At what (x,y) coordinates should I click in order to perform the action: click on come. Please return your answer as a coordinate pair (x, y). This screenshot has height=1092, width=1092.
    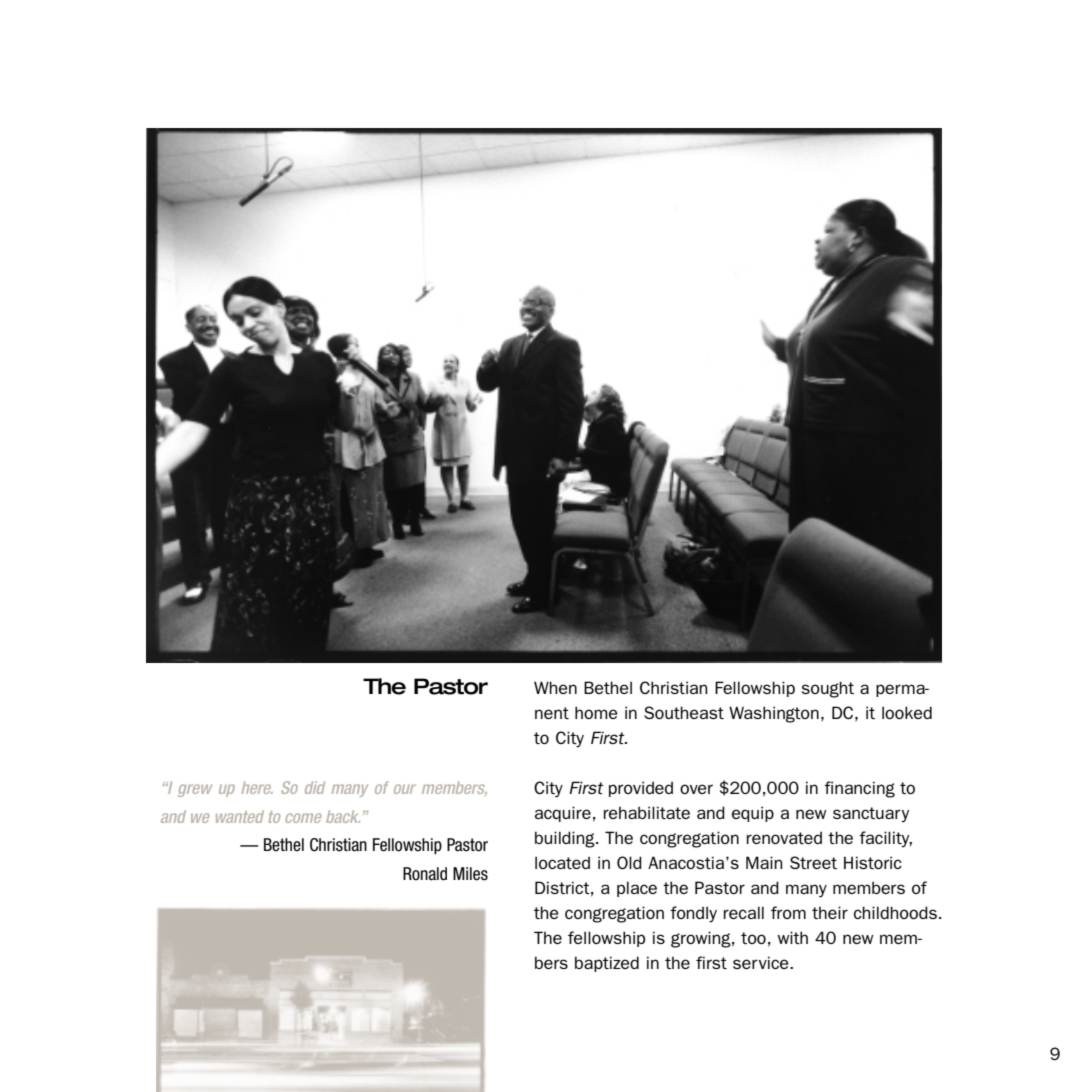
    Looking at the image, I should click on (303, 818).
